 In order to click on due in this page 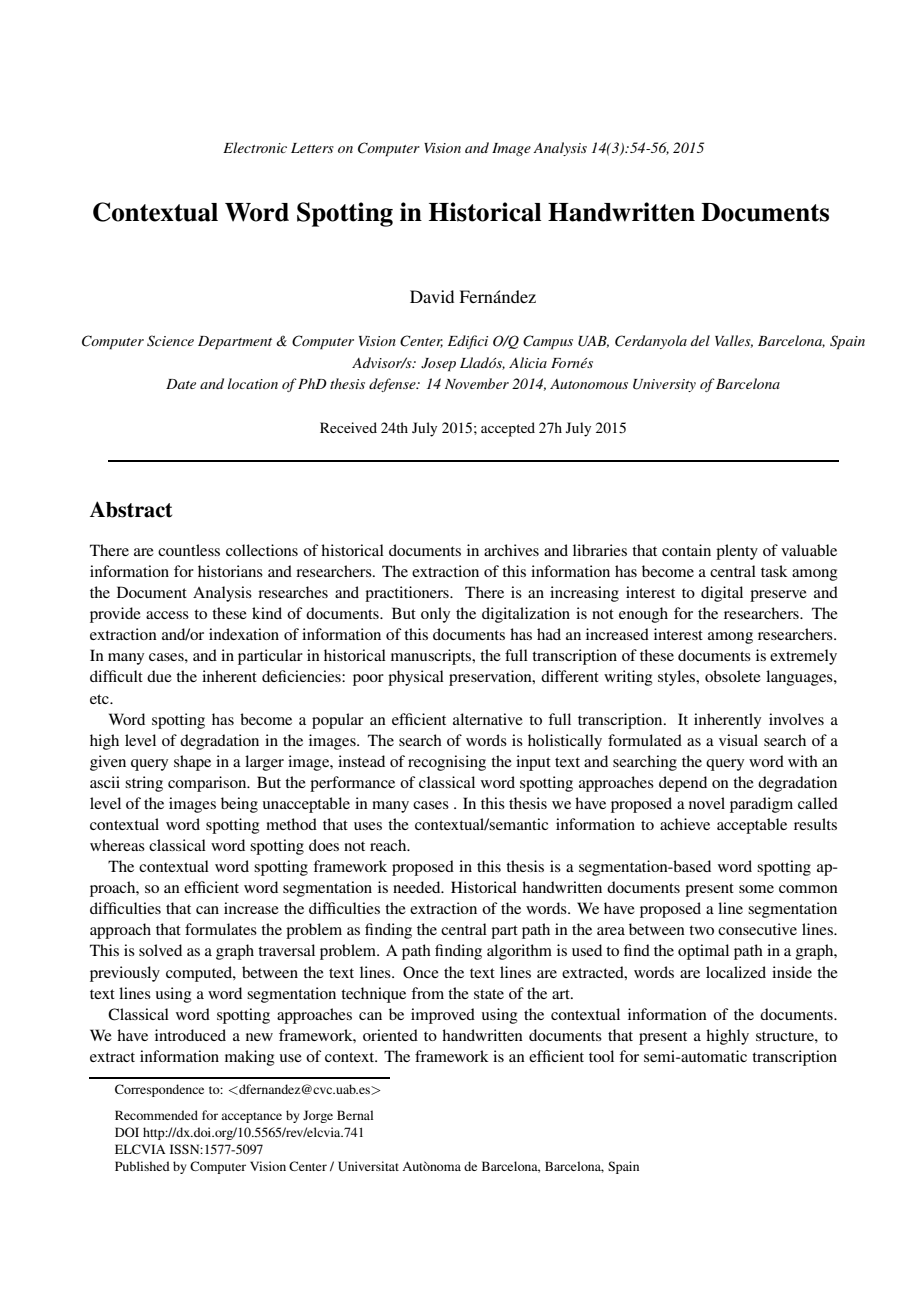, I will do `click(159, 676)`.
